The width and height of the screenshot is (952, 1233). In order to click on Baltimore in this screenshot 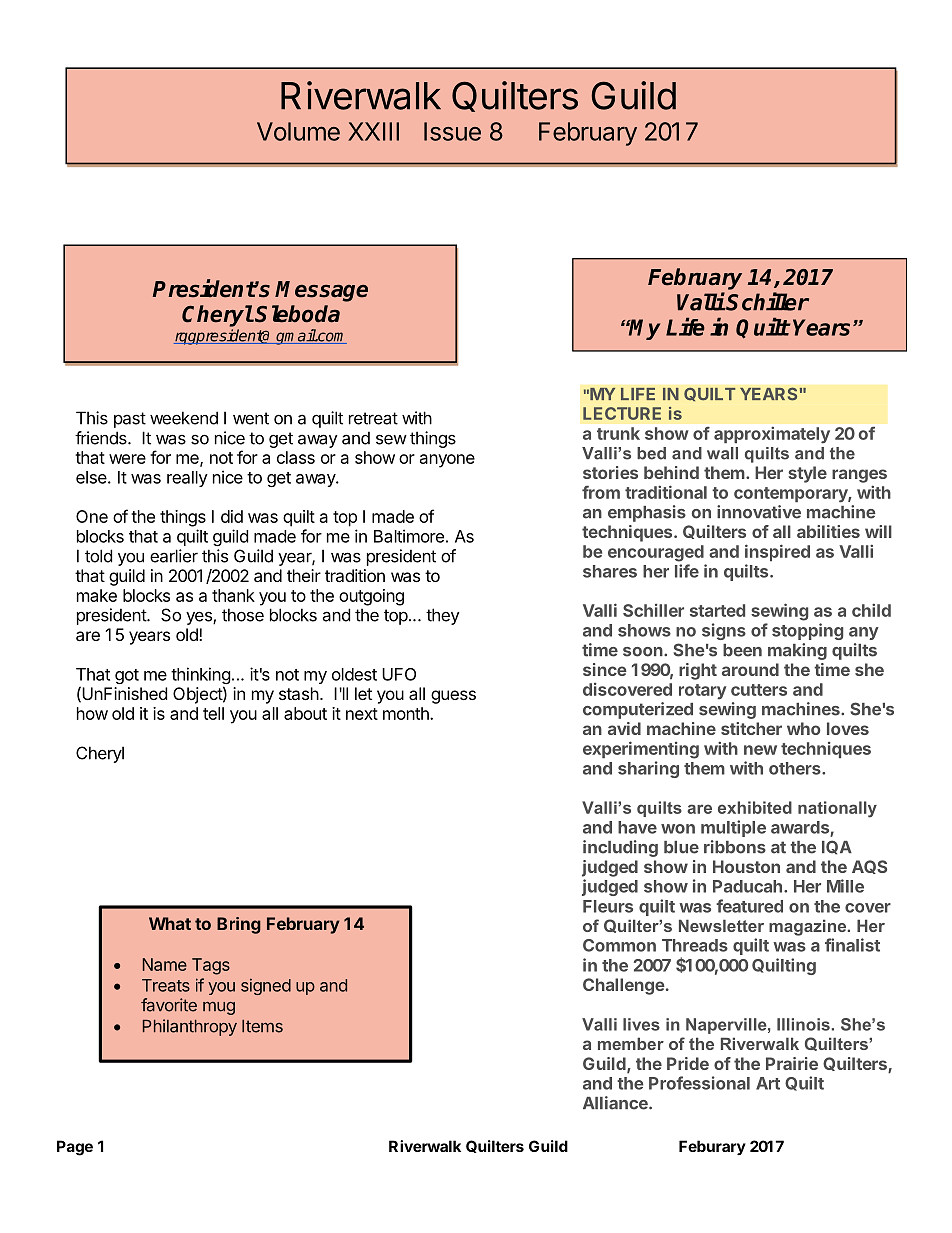, I will do `click(409, 536)`.
